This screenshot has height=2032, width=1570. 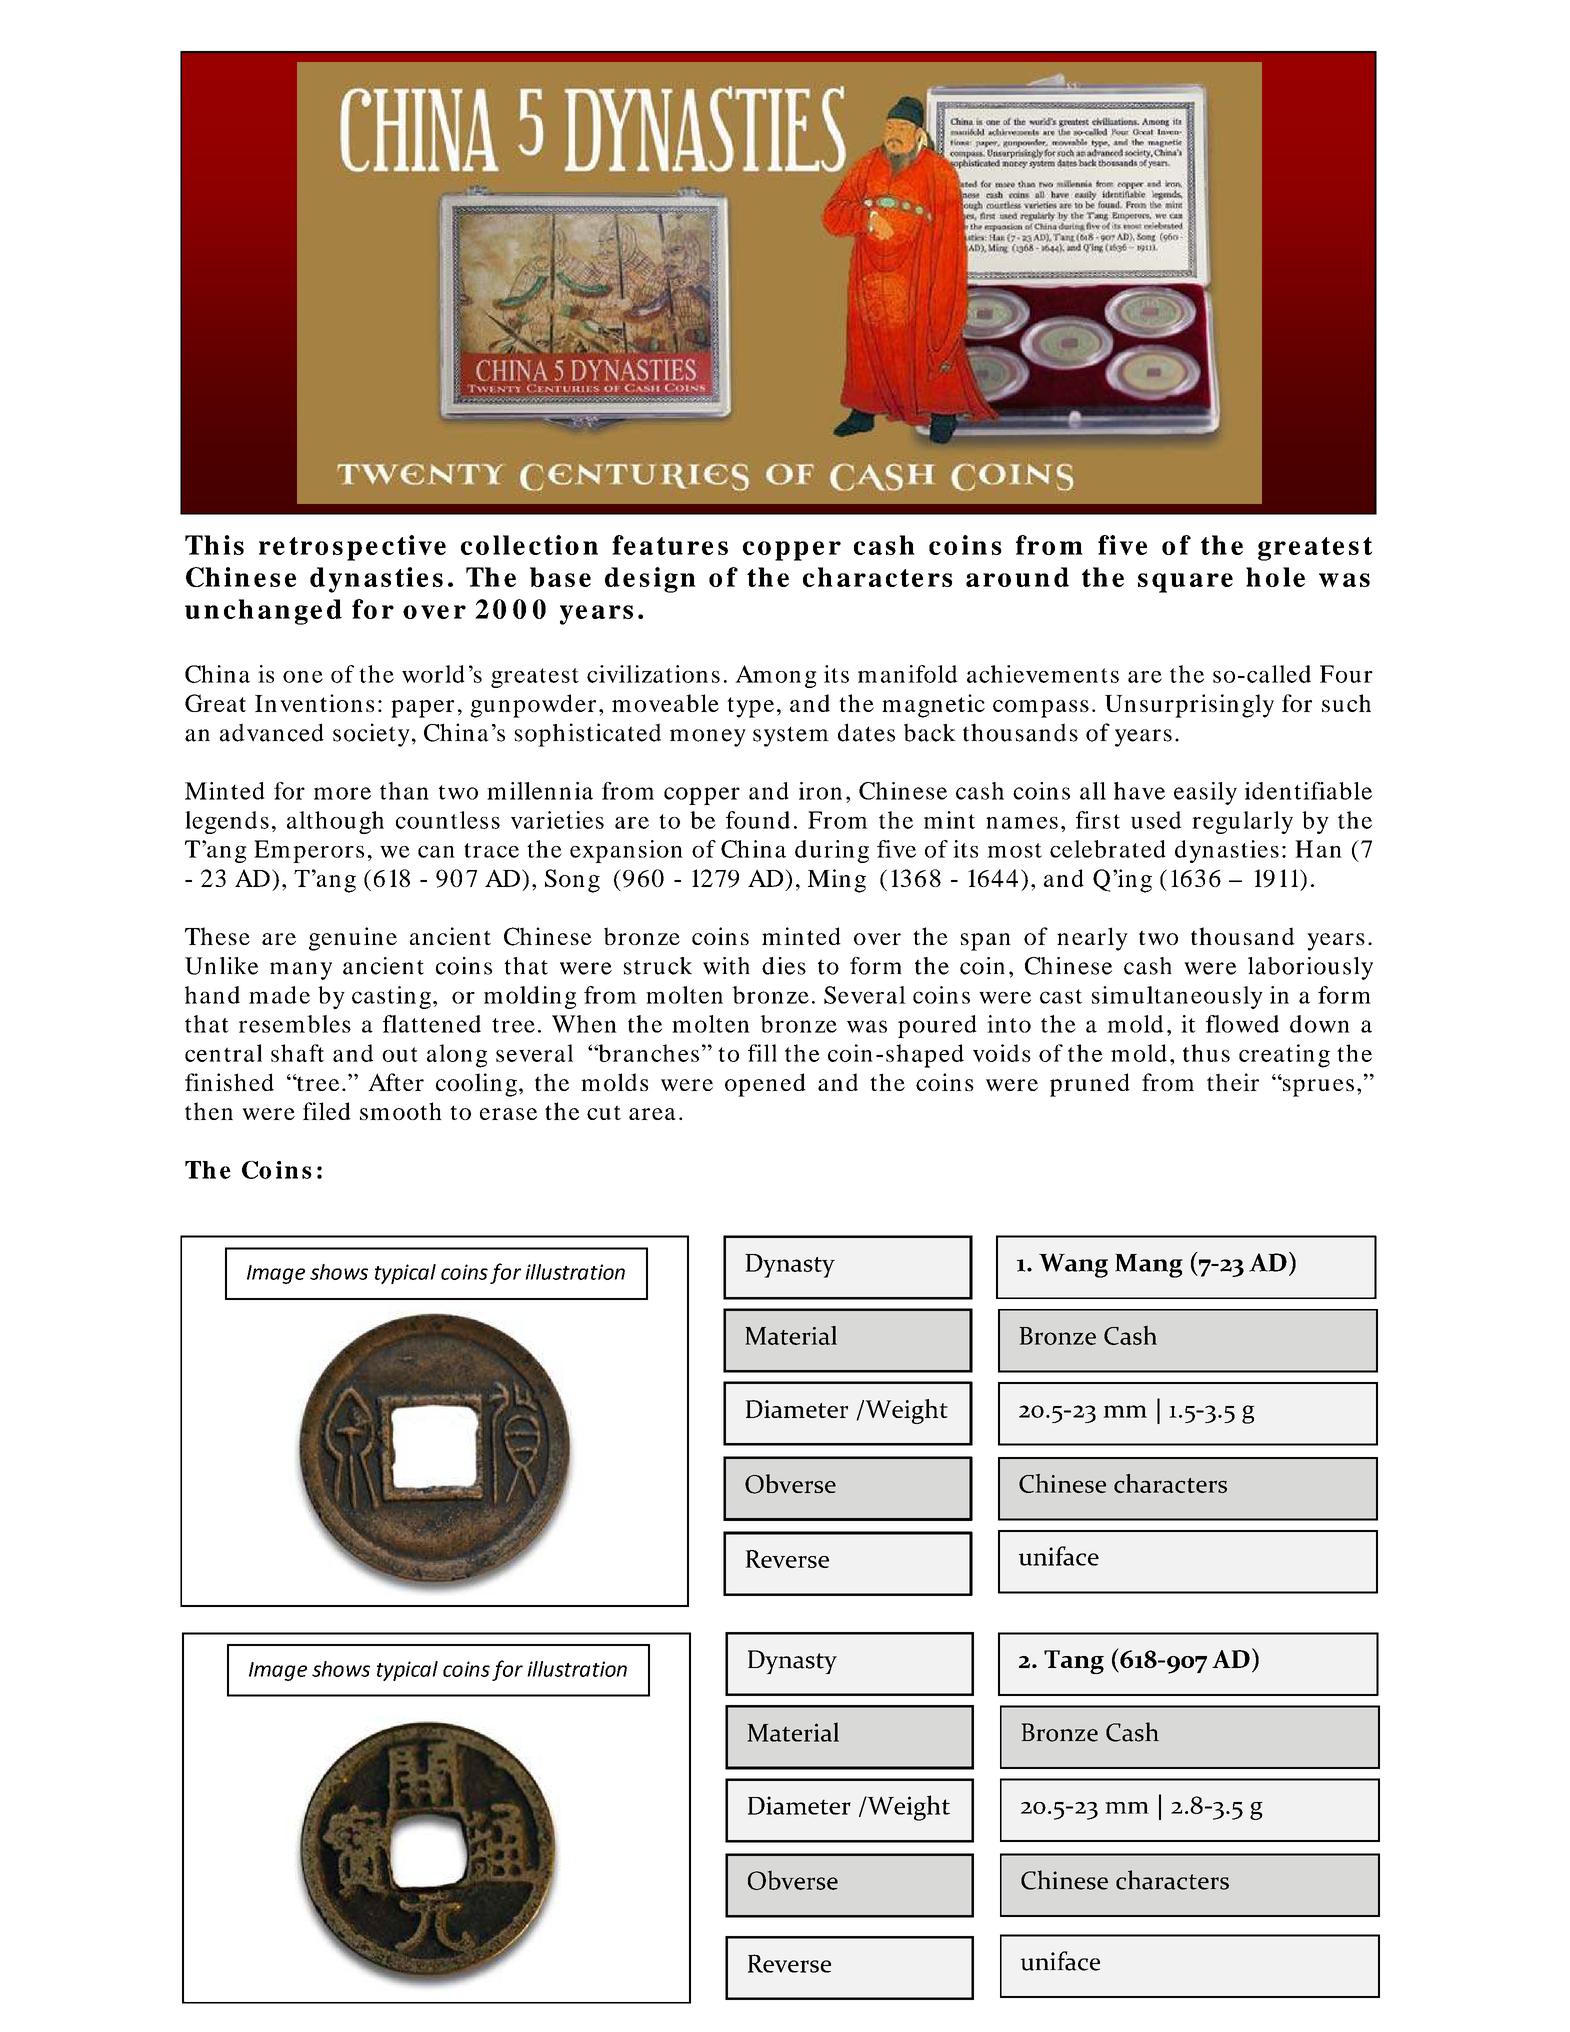 I want to click on tro, so click(x=308, y=546).
